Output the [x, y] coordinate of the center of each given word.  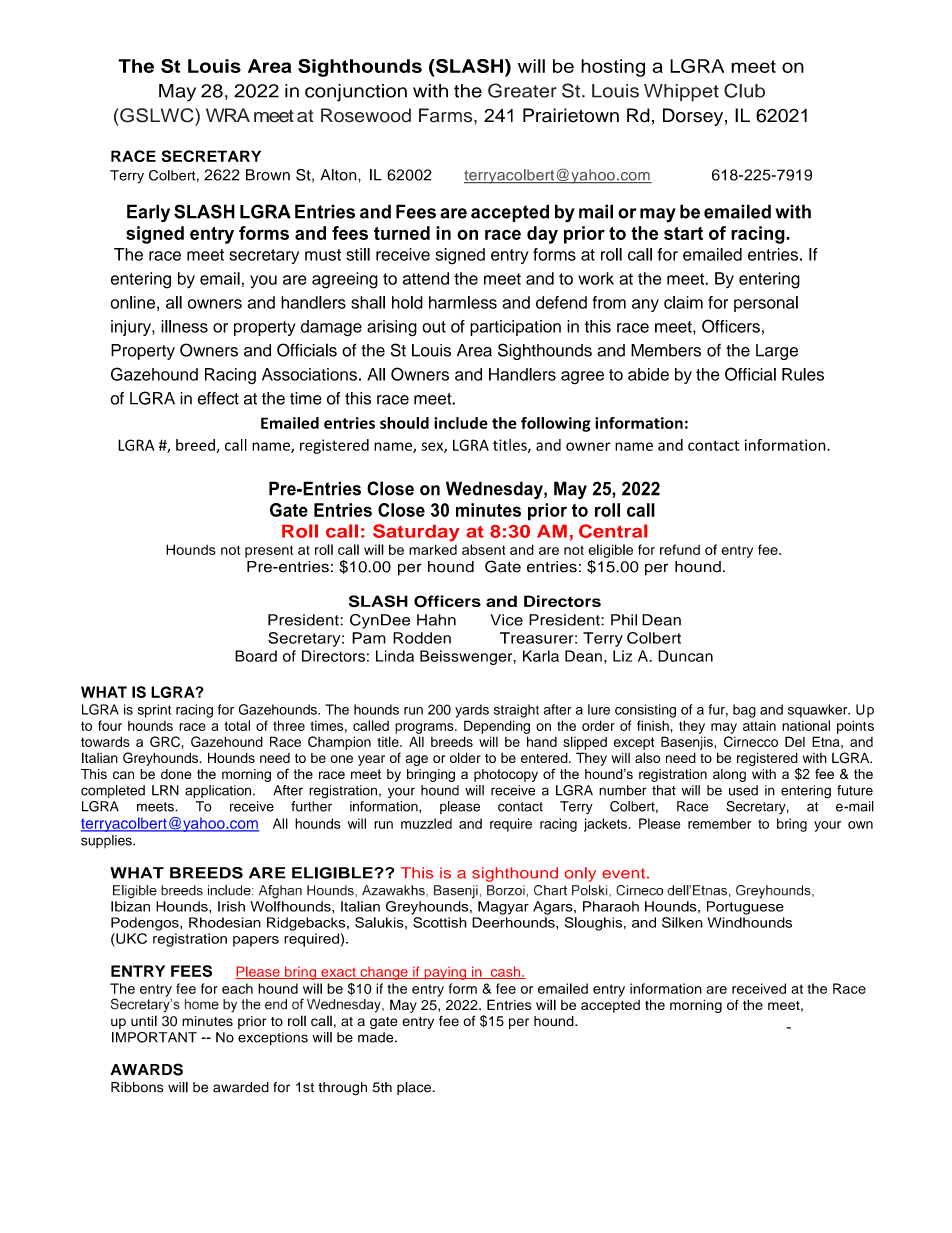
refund [680, 549]
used [743, 790]
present [269, 551]
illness [184, 326]
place [415, 1088]
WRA [228, 115]
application [218, 791]
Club [744, 90]
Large [777, 352]
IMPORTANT [154, 1037]
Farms [447, 115]
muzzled [426, 823]
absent [484, 549]
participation [515, 328]
